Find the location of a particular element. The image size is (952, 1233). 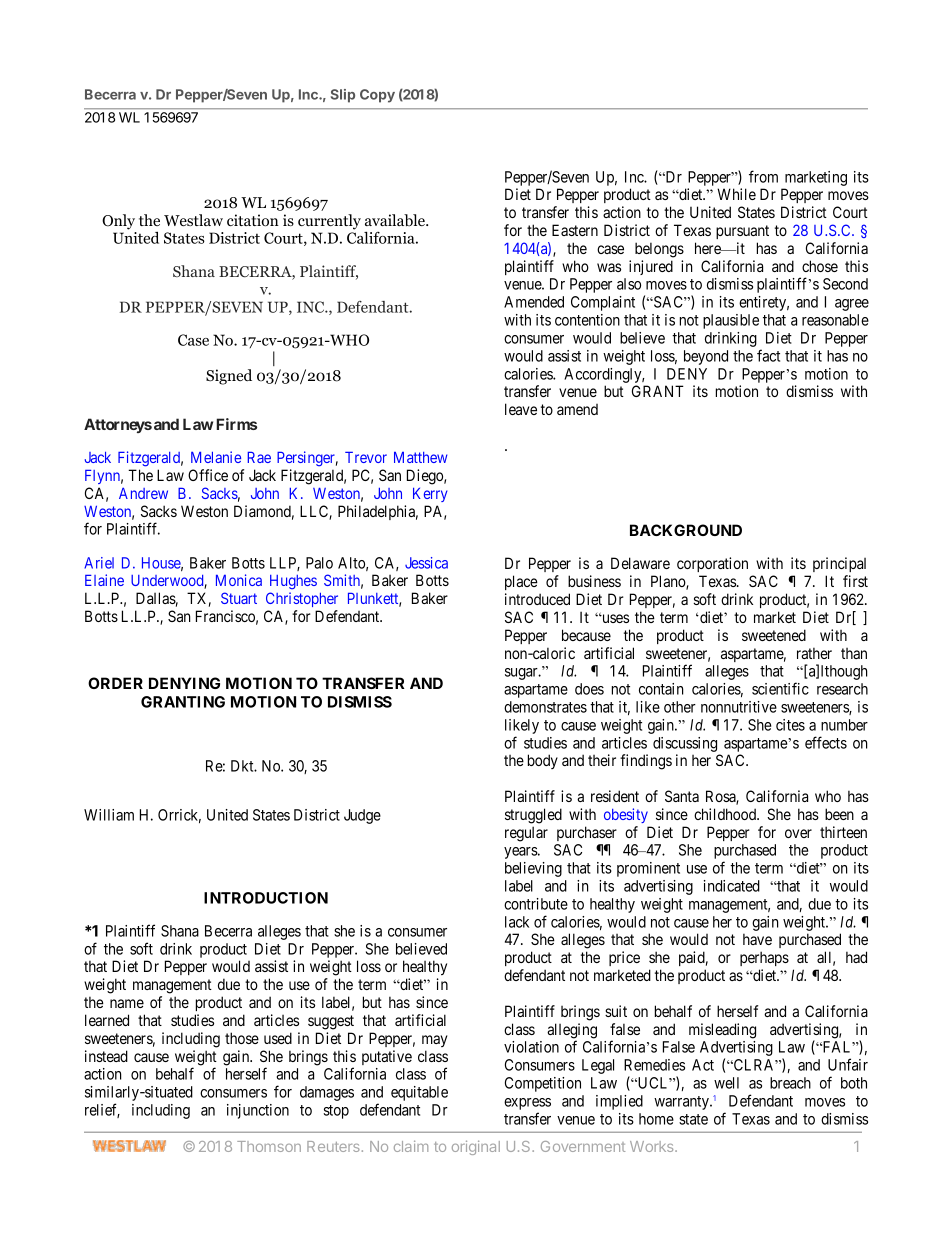

original is located at coordinates (476, 1147).
